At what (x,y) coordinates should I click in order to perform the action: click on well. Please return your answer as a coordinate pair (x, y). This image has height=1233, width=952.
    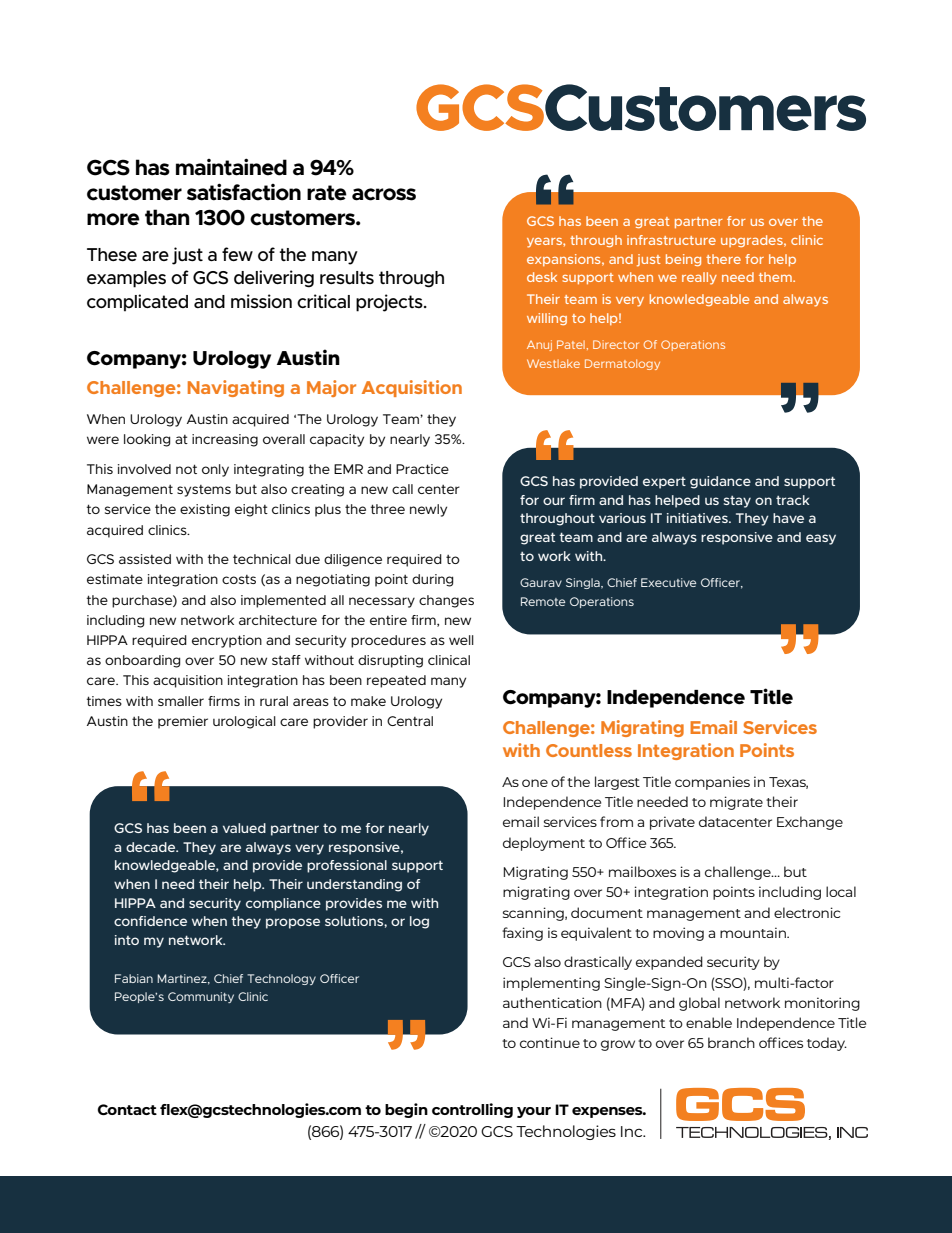
    Looking at the image, I should click on (461, 640).
